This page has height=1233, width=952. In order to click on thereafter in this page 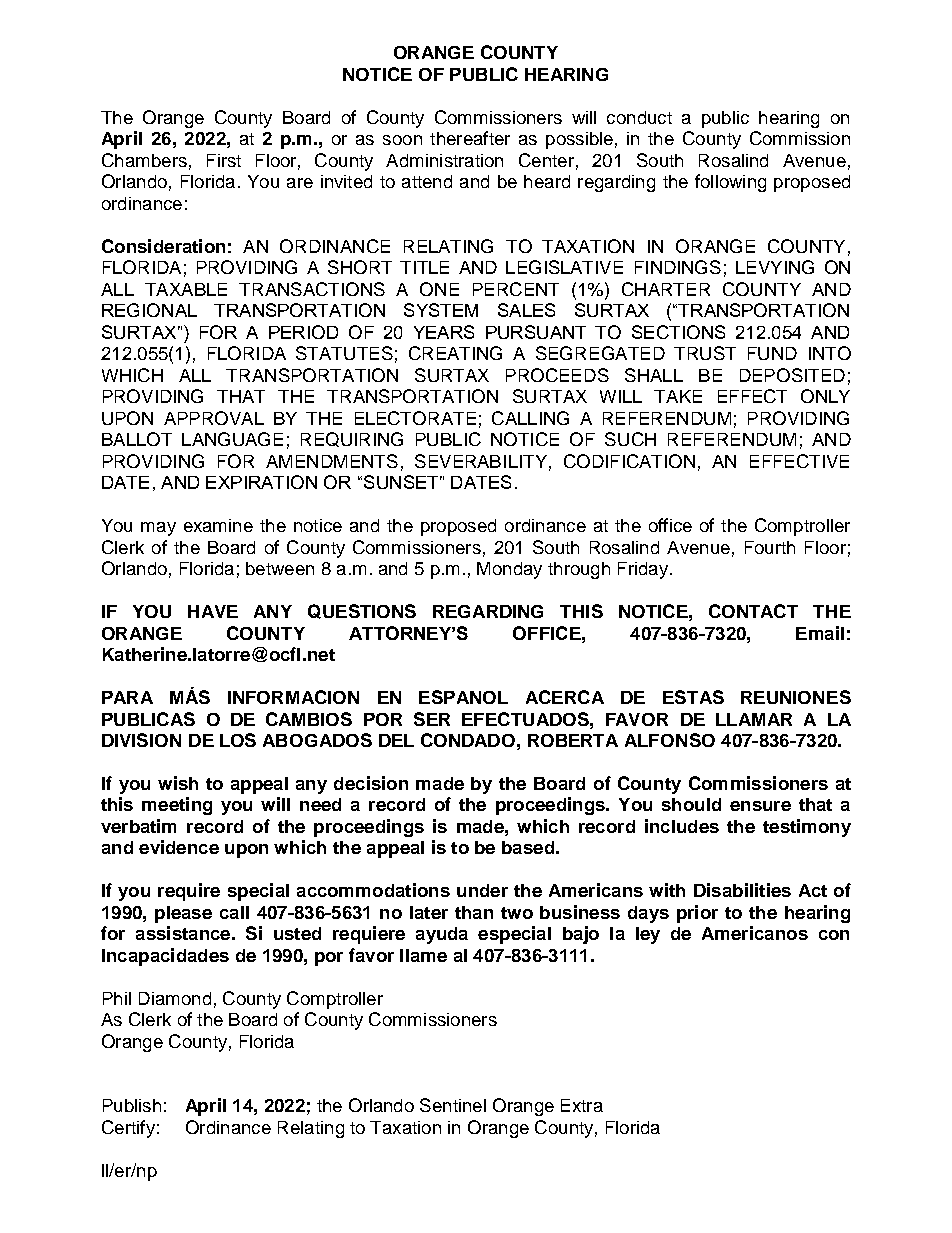, I will do `click(470, 138)`.
